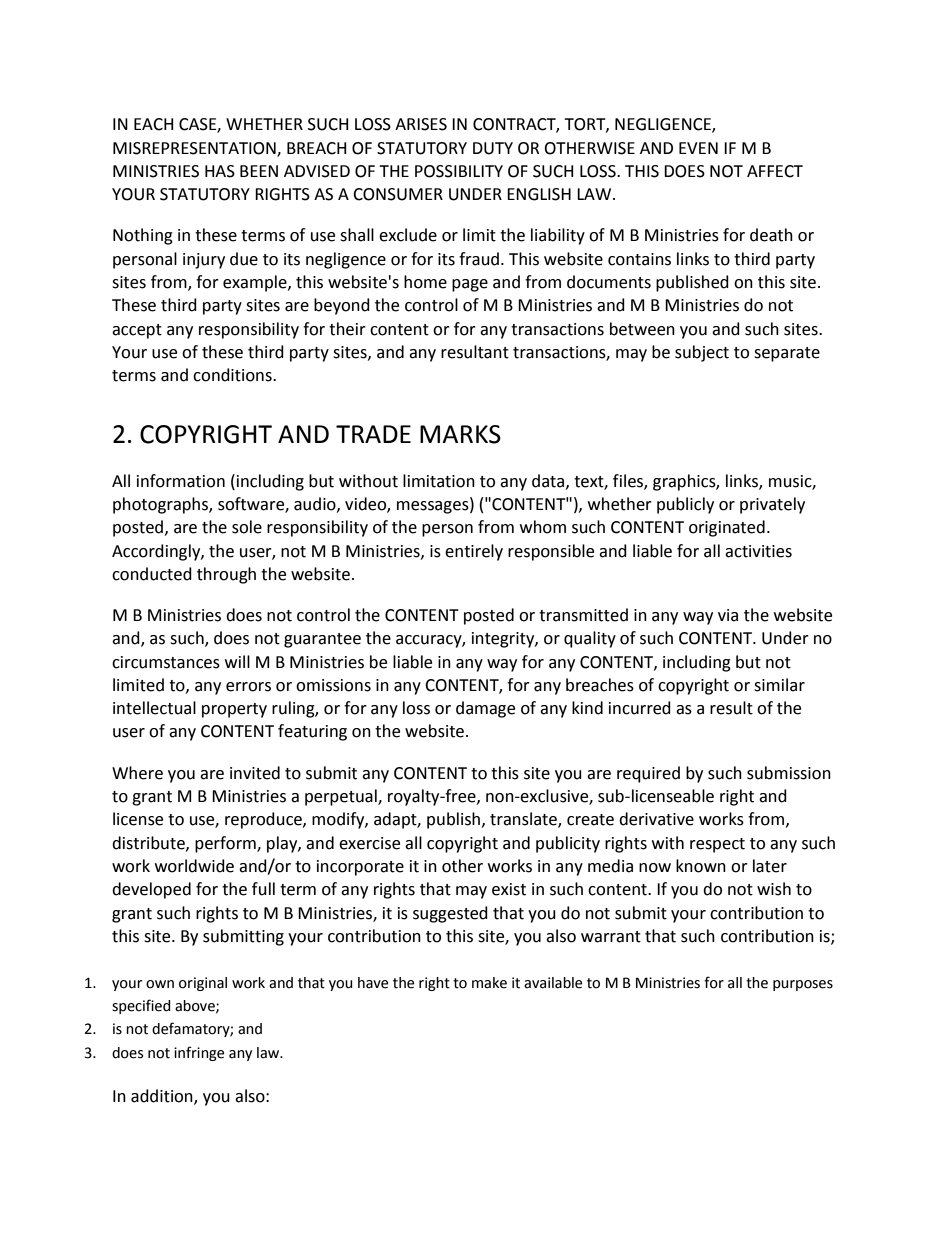  I want to click on respect, so click(717, 845).
